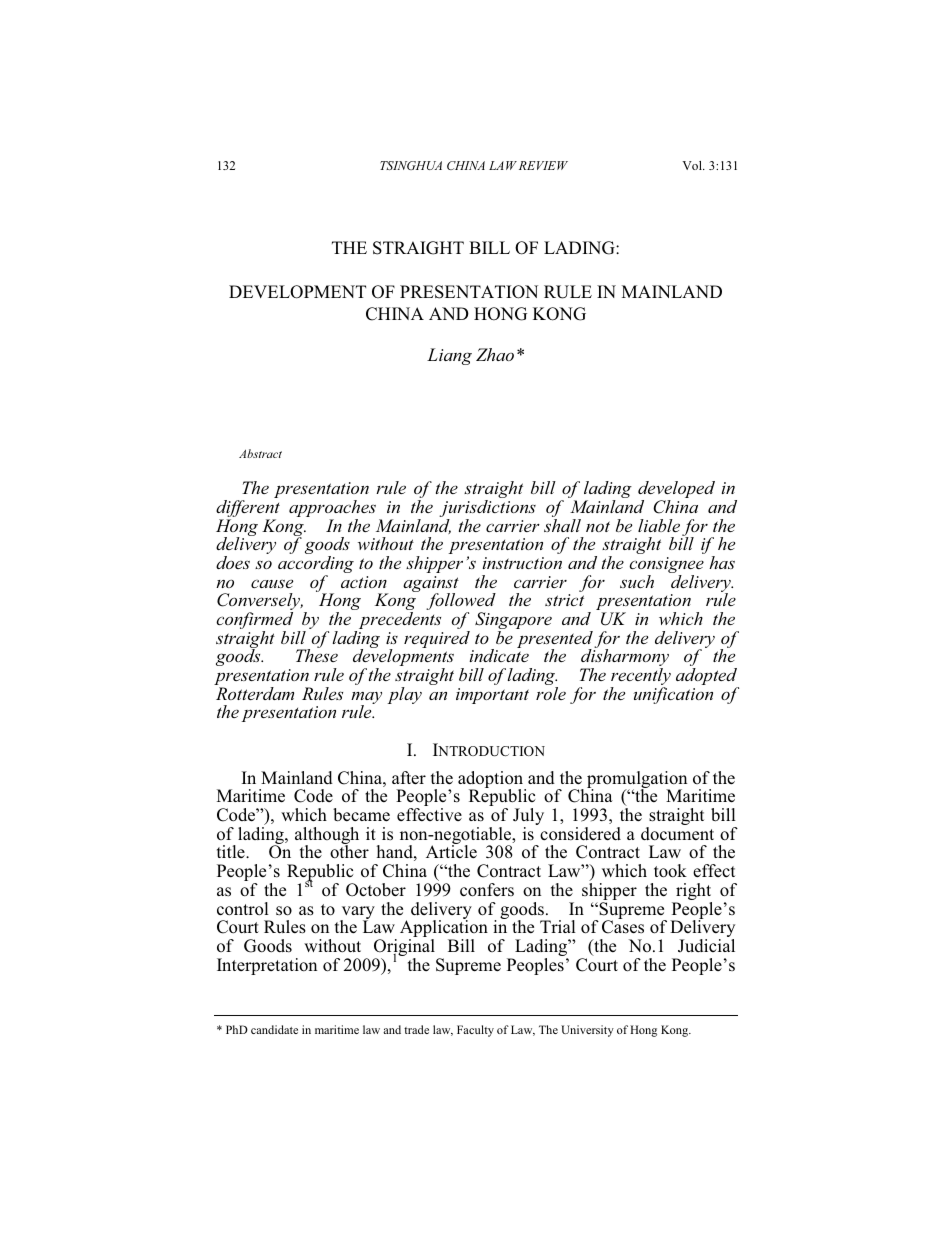  Describe the element at coordinates (272, 583) in the screenshot. I see `cause` at that location.
